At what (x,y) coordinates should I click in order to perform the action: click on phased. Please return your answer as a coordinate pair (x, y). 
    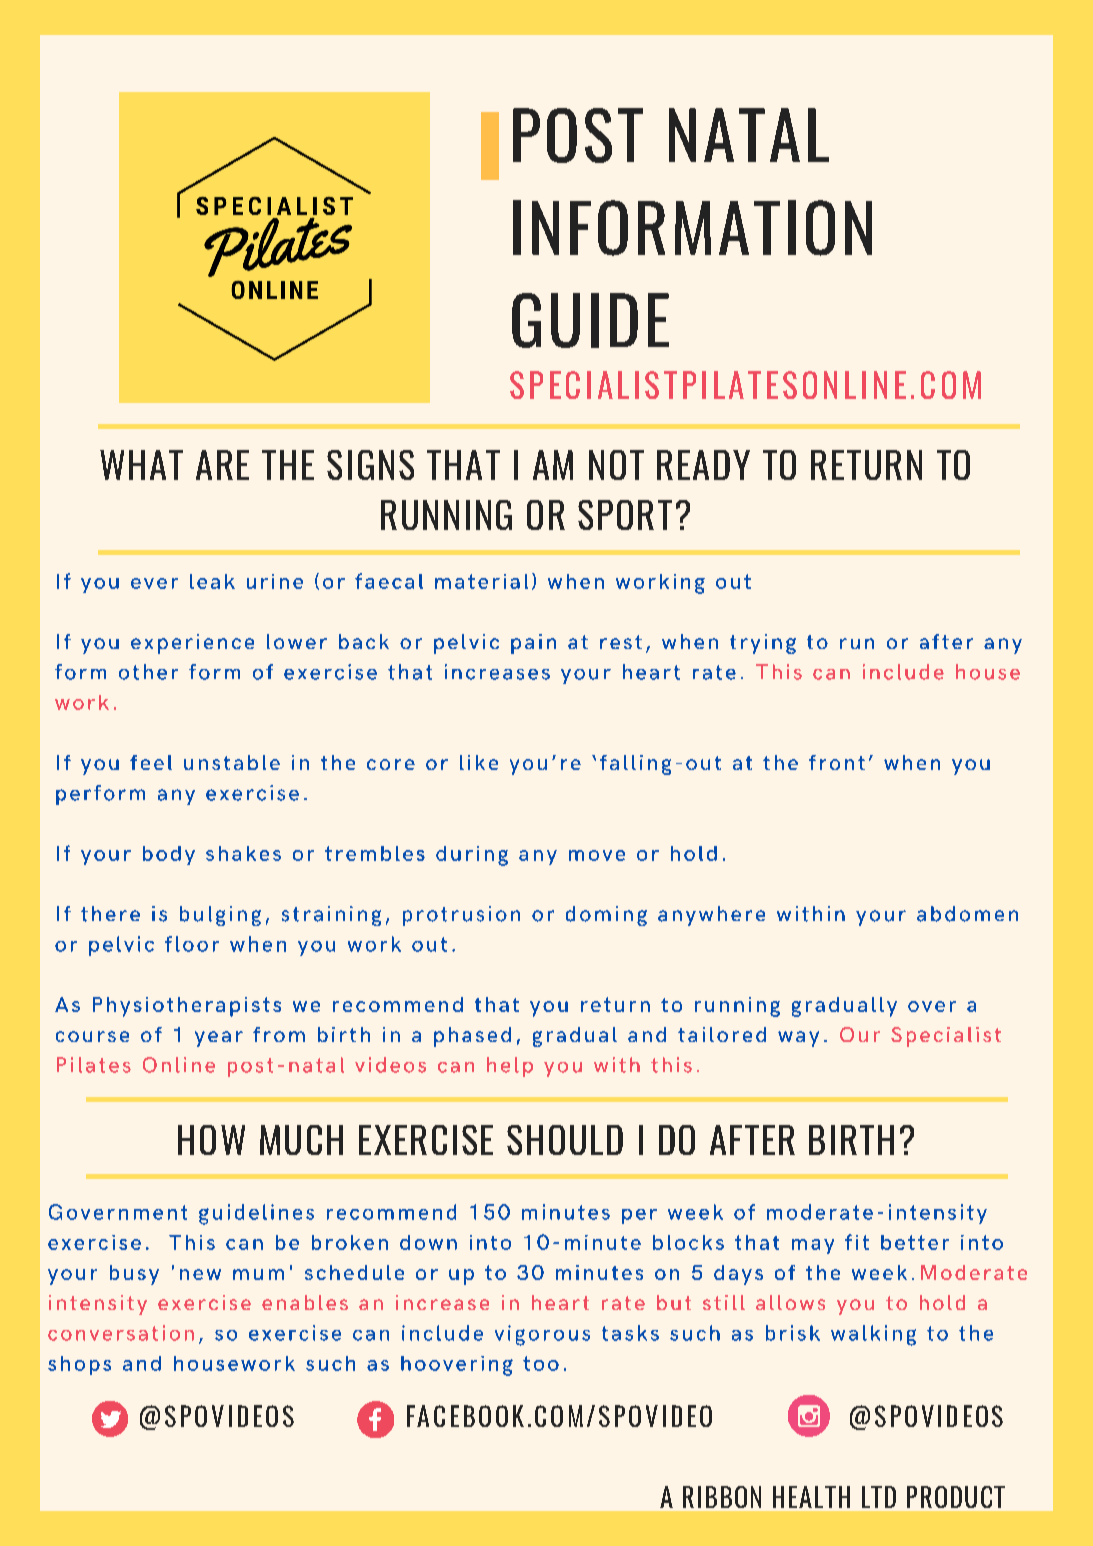
    Looking at the image, I should click on (472, 1037).
